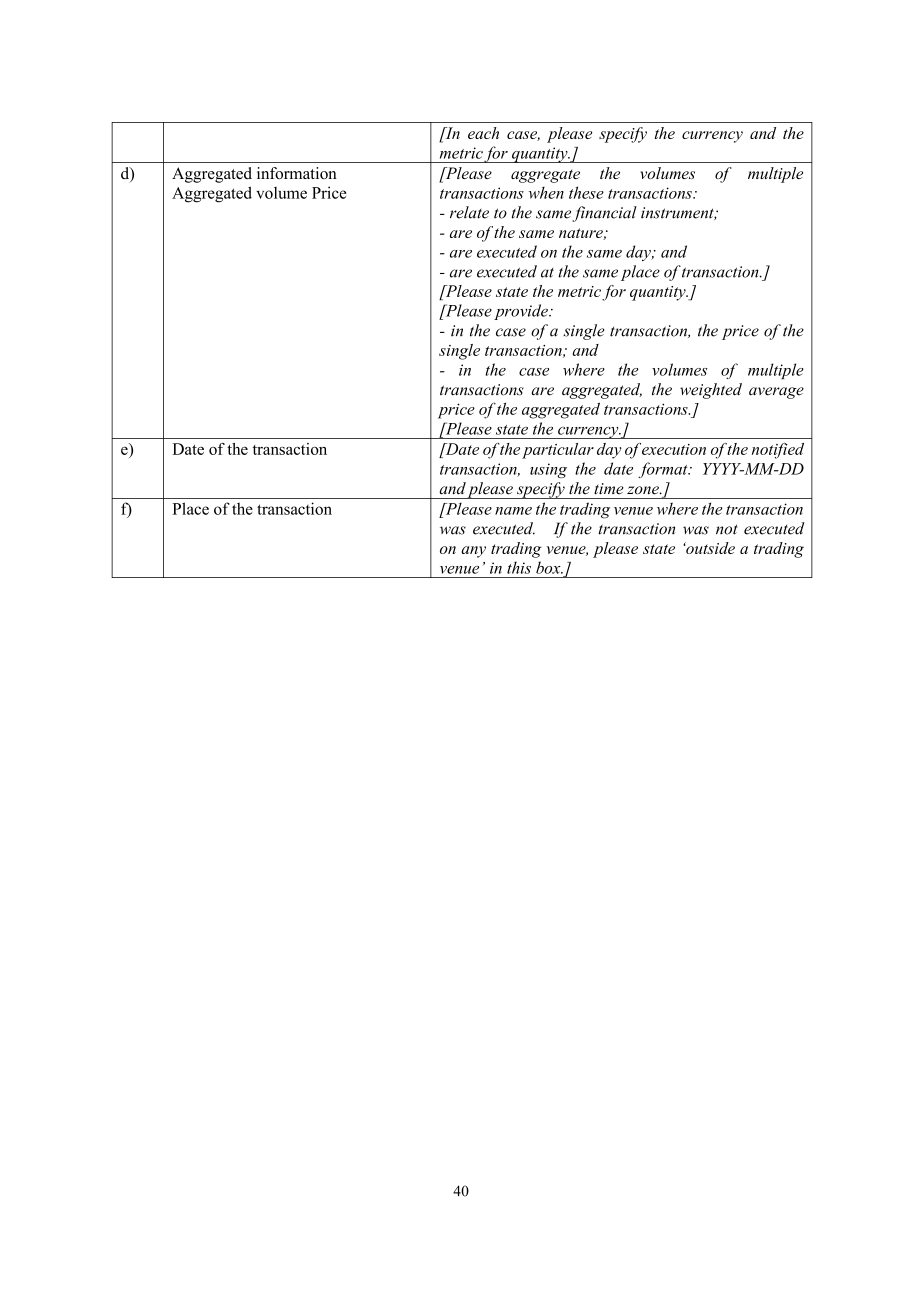  What do you see at coordinates (546, 193) in the screenshot?
I see `when` at bounding box center [546, 193].
